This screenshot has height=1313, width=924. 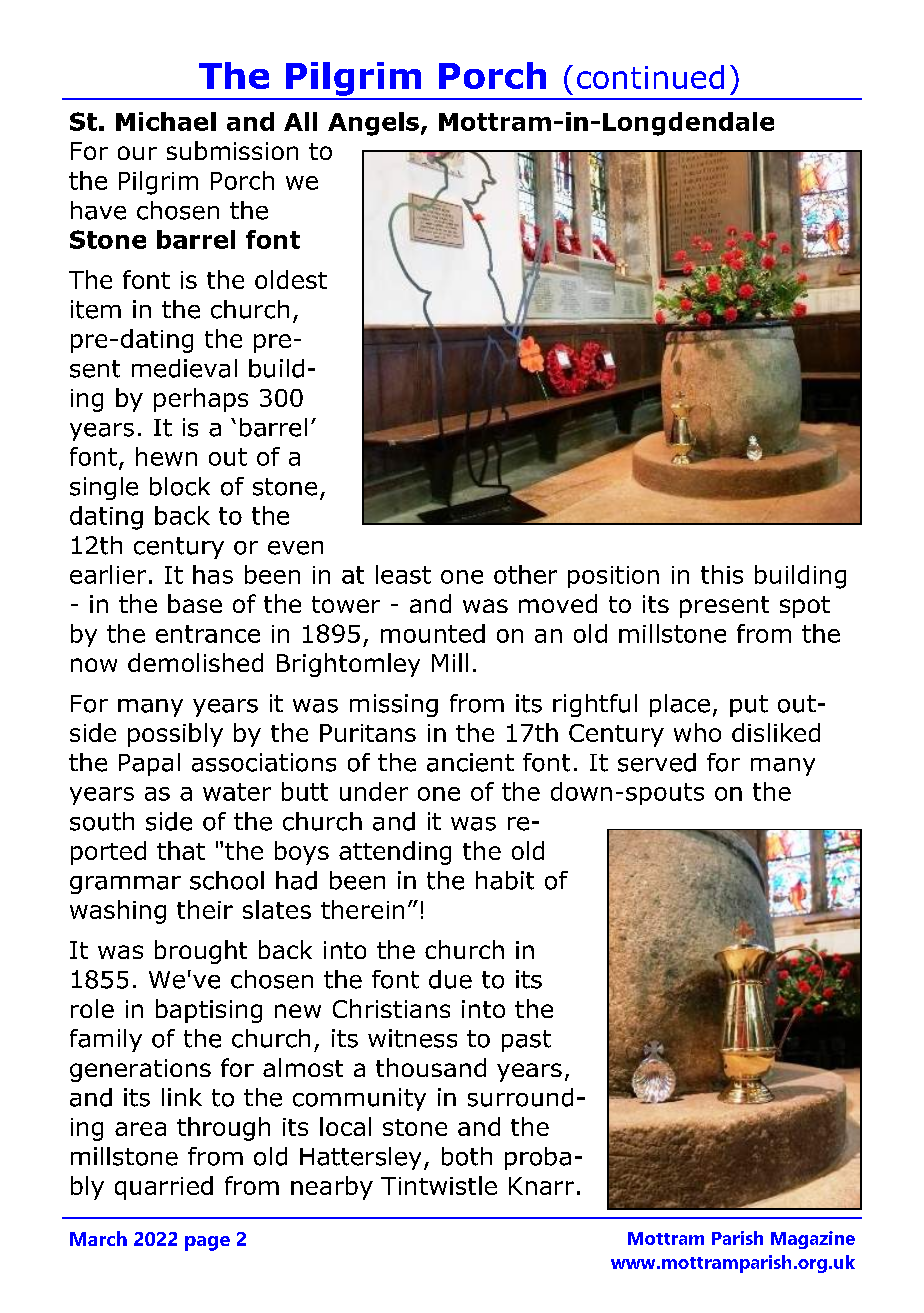 I want to click on perhaps, so click(x=201, y=400).
